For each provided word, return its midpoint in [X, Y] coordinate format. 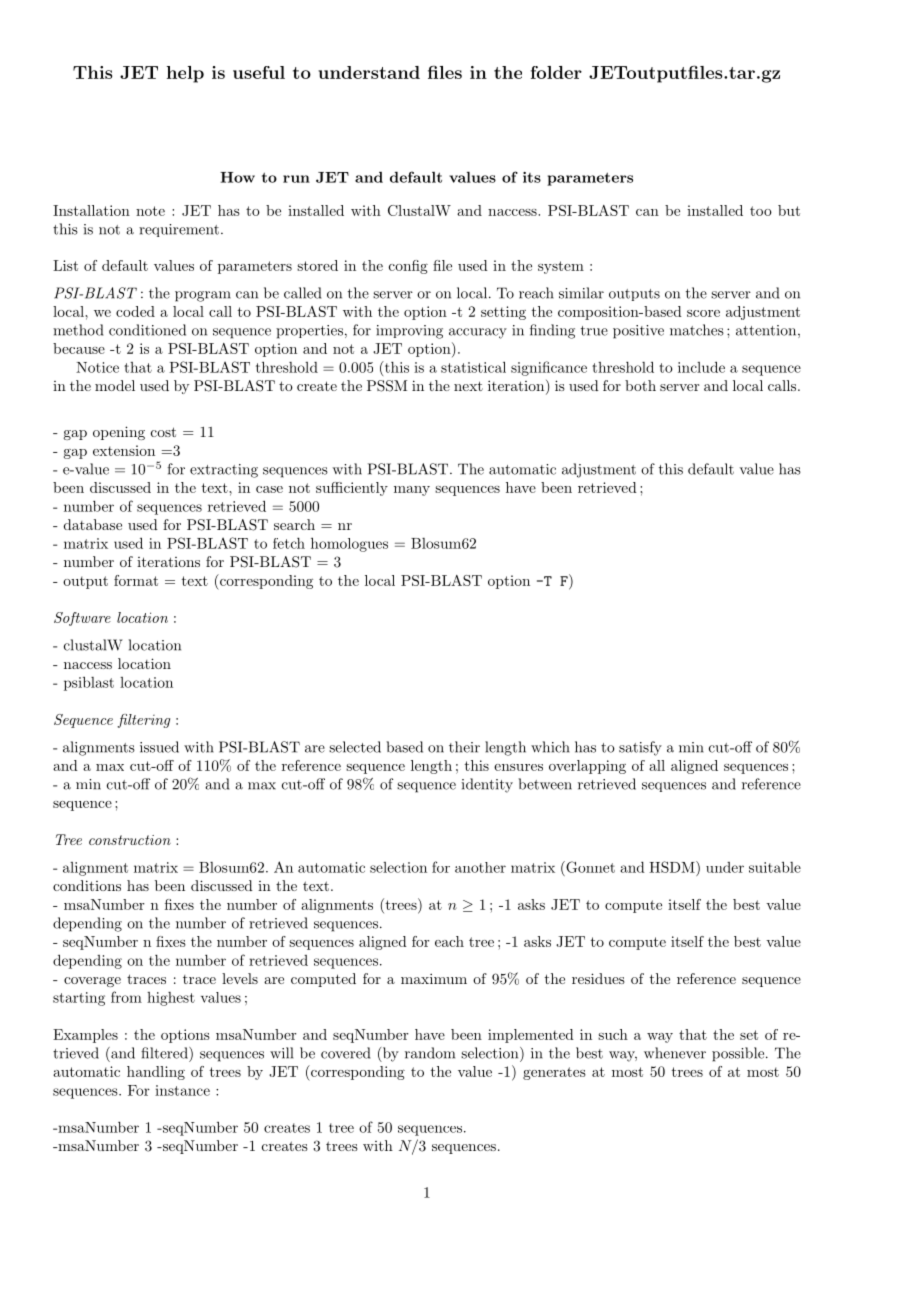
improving [409, 332]
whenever [675, 1053]
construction [130, 840]
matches [697, 330]
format [136, 580]
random [430, 1053]
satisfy [640, 748]
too [761, 211]
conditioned [147, 330]
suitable [775, 867]
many [412, 491]
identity [487, 785]
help [185, 74]
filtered [165, 1053]
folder [556, 72]
